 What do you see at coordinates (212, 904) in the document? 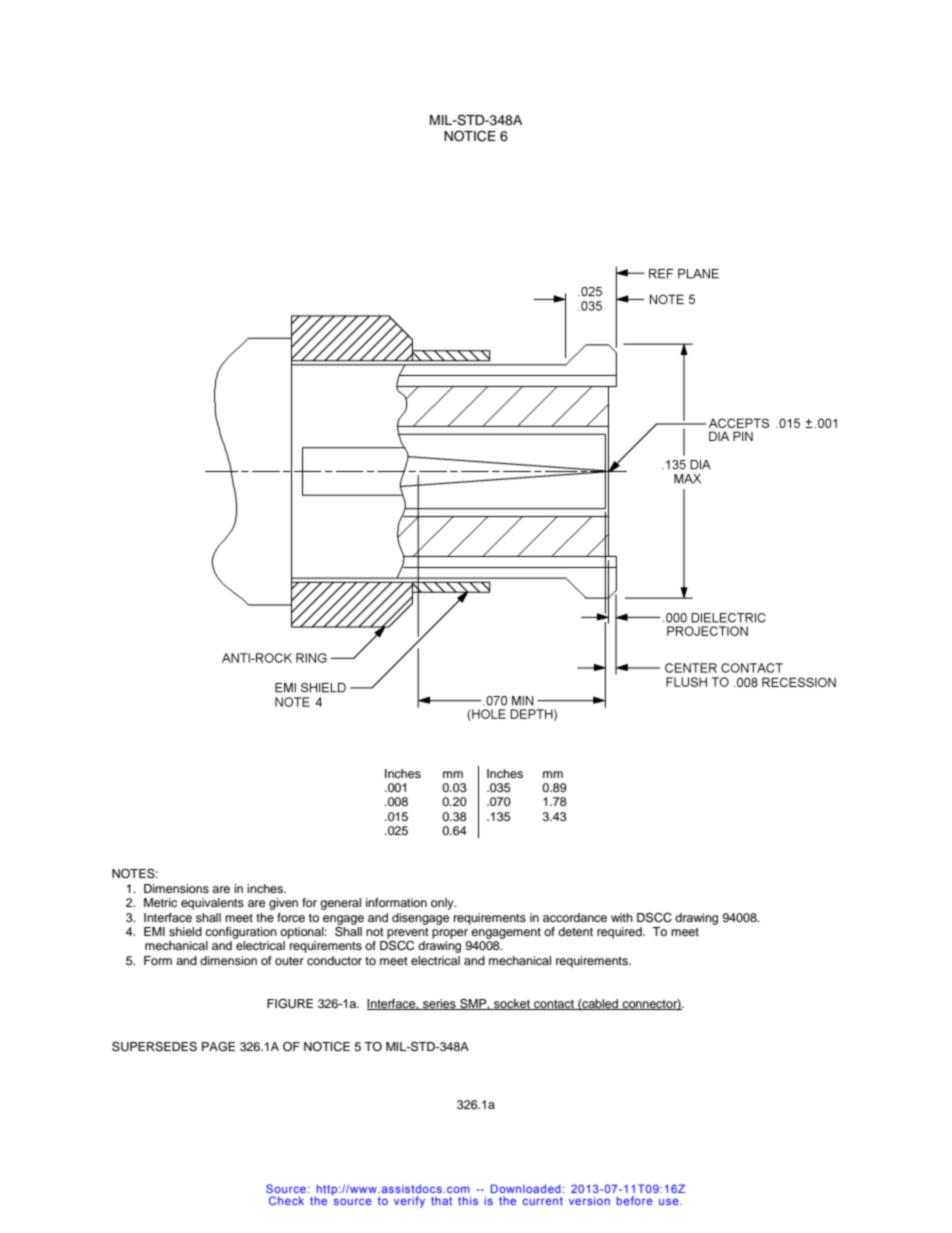
I see `equivalents` at bounding box center [212, 904].
